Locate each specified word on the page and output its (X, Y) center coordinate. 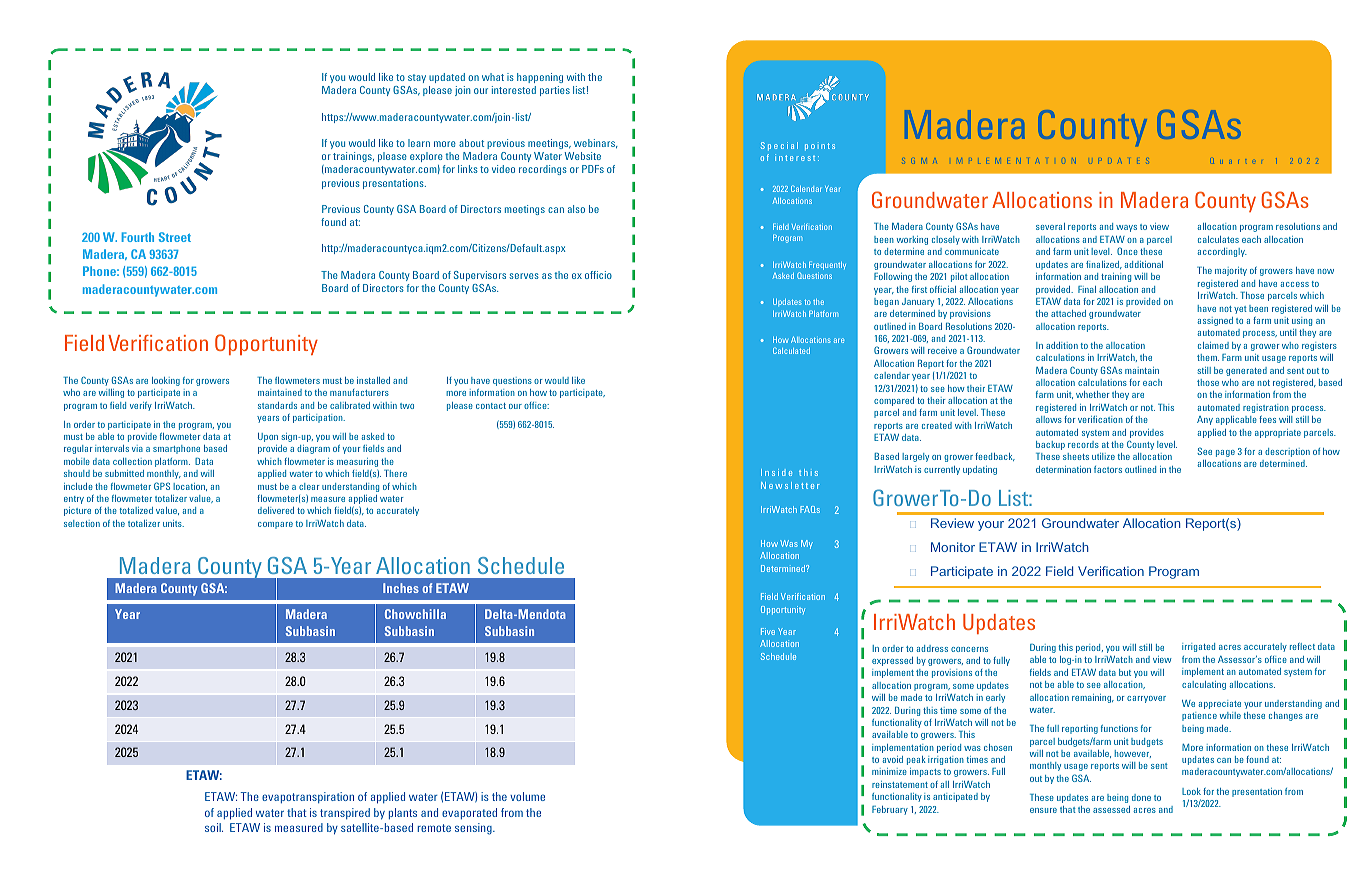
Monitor (953, 547)
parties (555, 91)
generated (1246, 371)
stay (417, 78)
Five (768, 631)
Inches (401, 588)
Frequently (827, 265)
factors (1108, 469)
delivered (276, 510)
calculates (1218, 239)
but (1125, 672)
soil (214, 827)
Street (175, 237)
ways (1126, 228)
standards (277, 405)
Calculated (791, 350)
